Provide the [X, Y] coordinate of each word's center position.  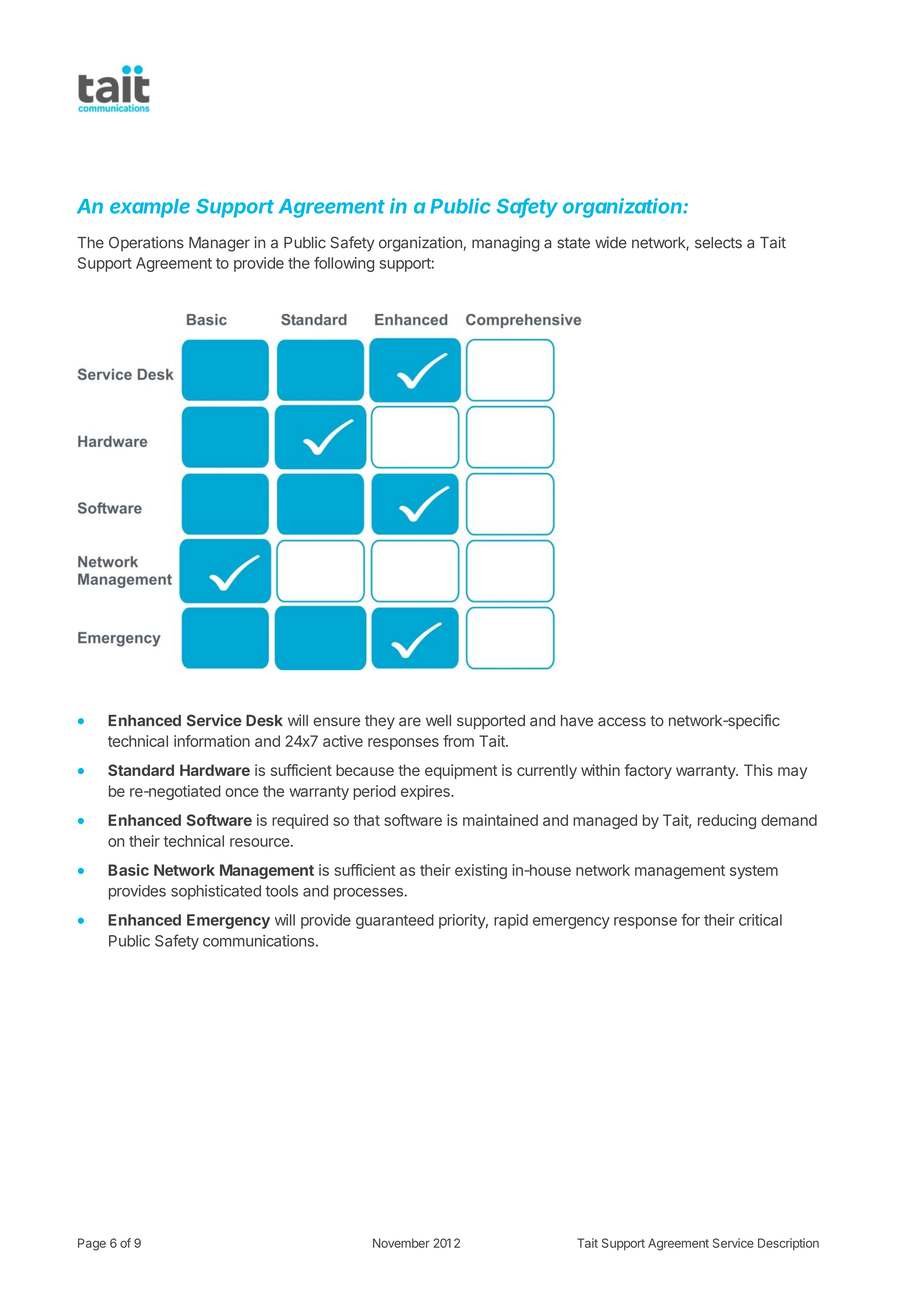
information [212, 741]
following [344, 264]
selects [718, 243]
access [622, 722]
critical [760, 920]
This [758, 770]
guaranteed [395, 921]
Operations [146, 243]
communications [258, 941]
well [438, 720]
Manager [219, 244]
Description [788, 1244]
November [401, 1243]
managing [506, 244]
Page [92, 1244]
